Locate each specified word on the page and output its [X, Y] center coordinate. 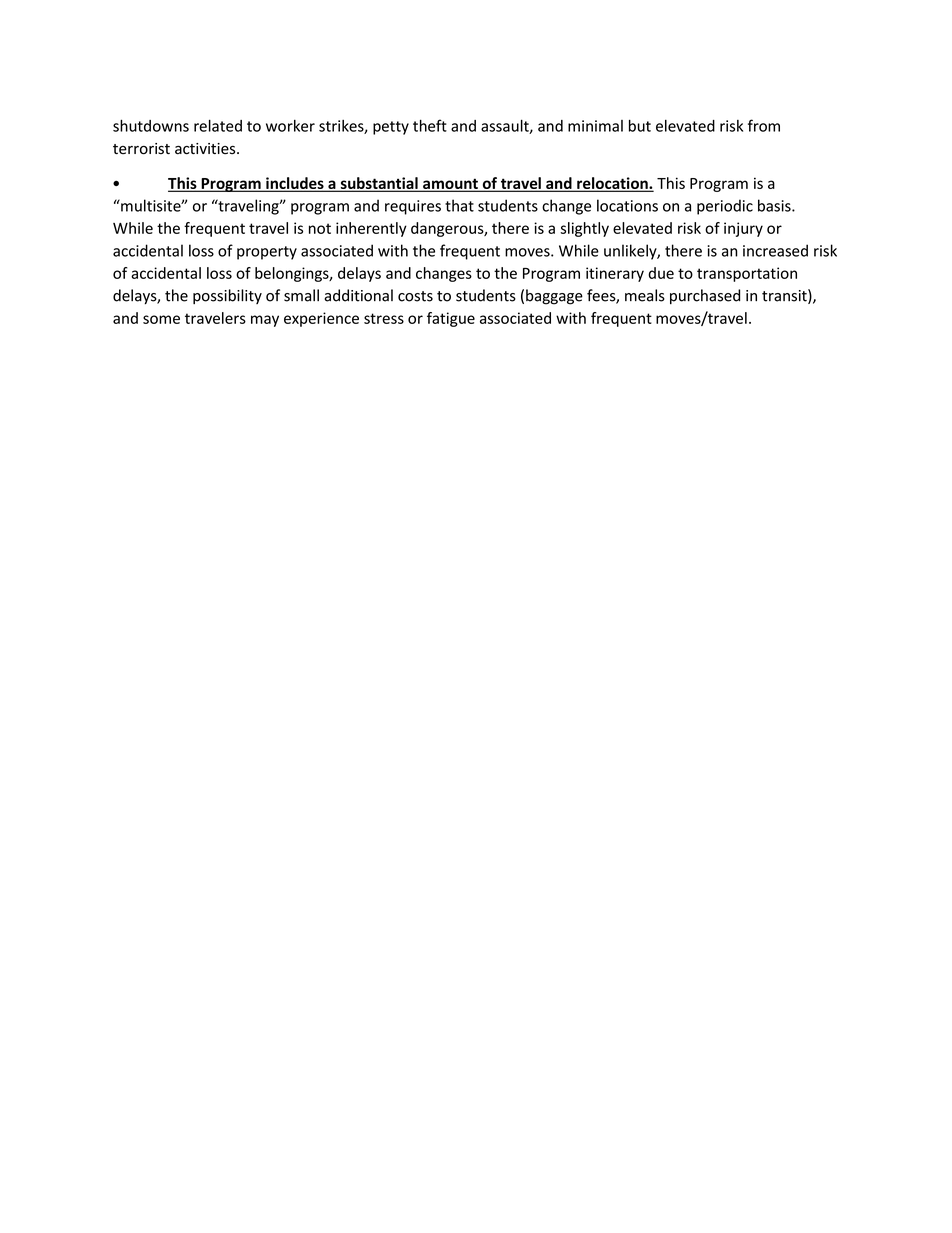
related [218, 125]
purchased [705, 296]
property [267, 253]
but [640, 125]
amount [450, 185]
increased [775, 250]
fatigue [451, 319]
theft [430, 125]
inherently [371, 229]
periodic [725, 207]
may [265, 321]
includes [295, 184]
